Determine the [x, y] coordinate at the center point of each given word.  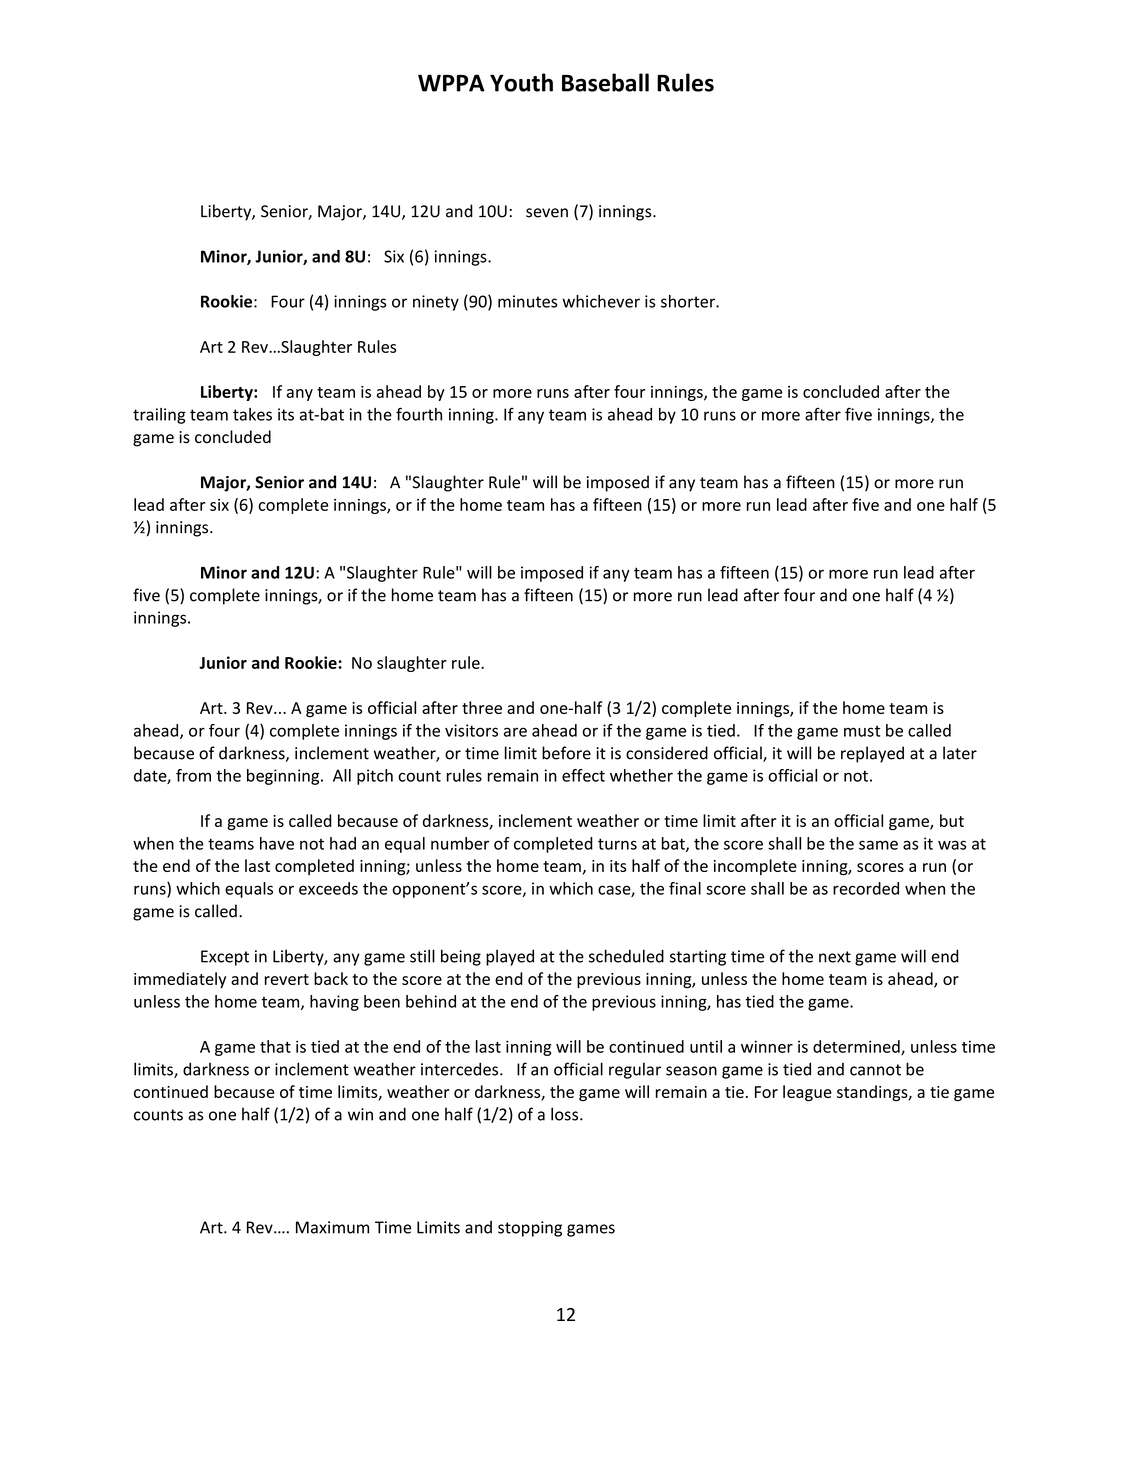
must [862, 731]
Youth [521, 82]
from [193, 775]
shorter [689, 301]
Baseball [605, 82]
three [482, 707]
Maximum [332, 1227]
